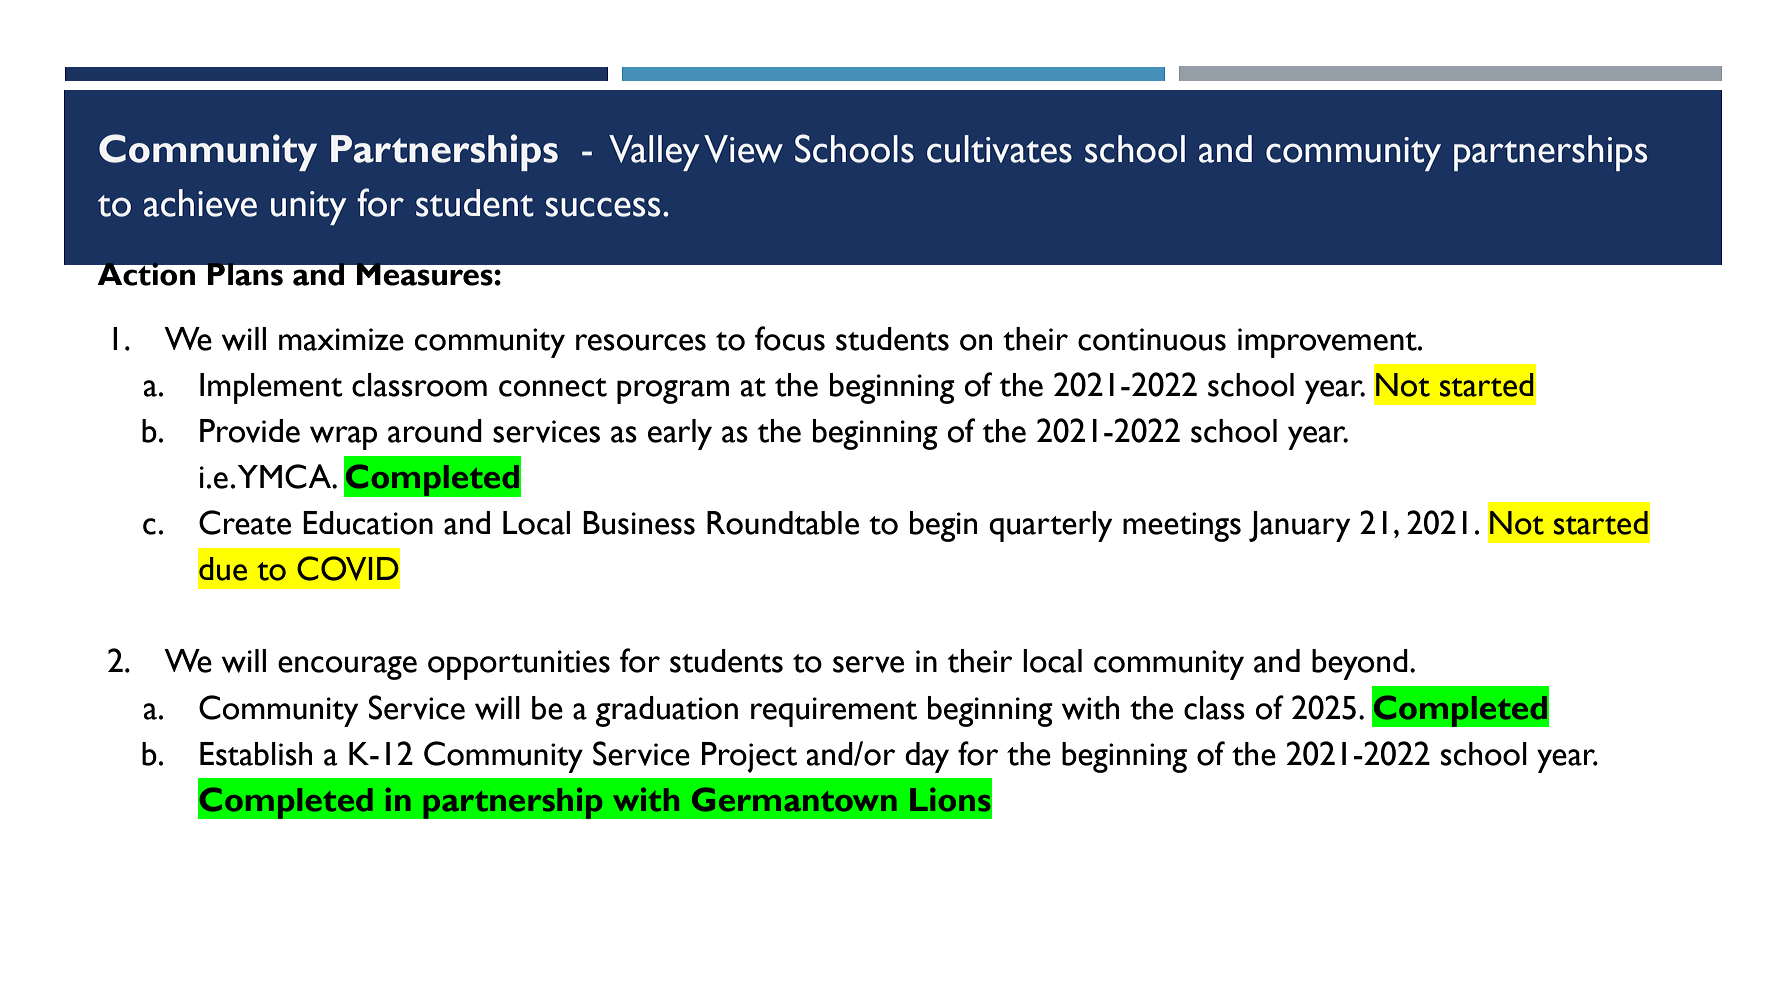 The image size is (1787, 1005). Describe the element at coordinates (200, 203) in the page. I see `achieve` at that location.
